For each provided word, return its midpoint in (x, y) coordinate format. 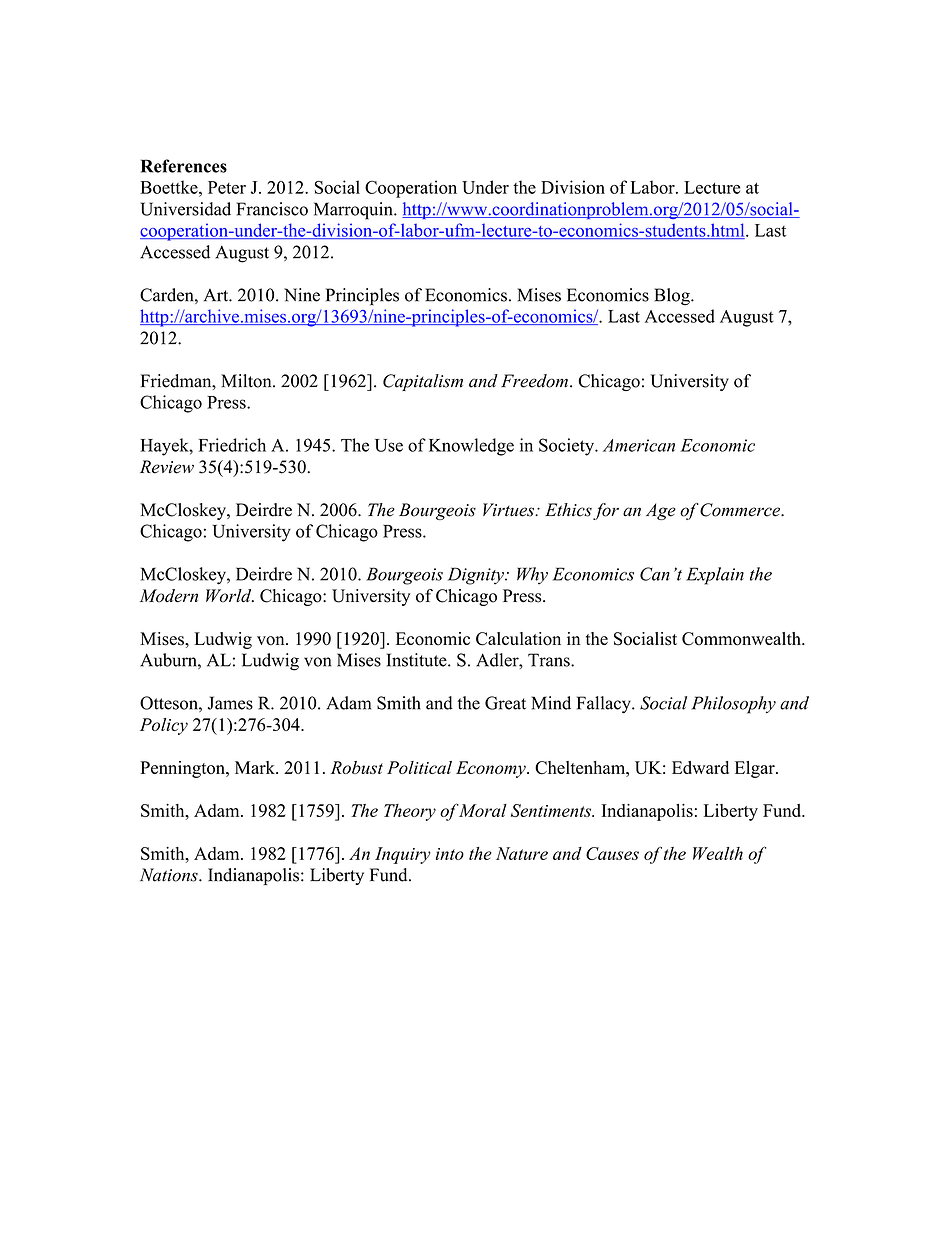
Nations (170, 875)
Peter (227, 187)
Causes (612, 853)
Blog (673, 296)
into (450, 854)
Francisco (272, 209)
